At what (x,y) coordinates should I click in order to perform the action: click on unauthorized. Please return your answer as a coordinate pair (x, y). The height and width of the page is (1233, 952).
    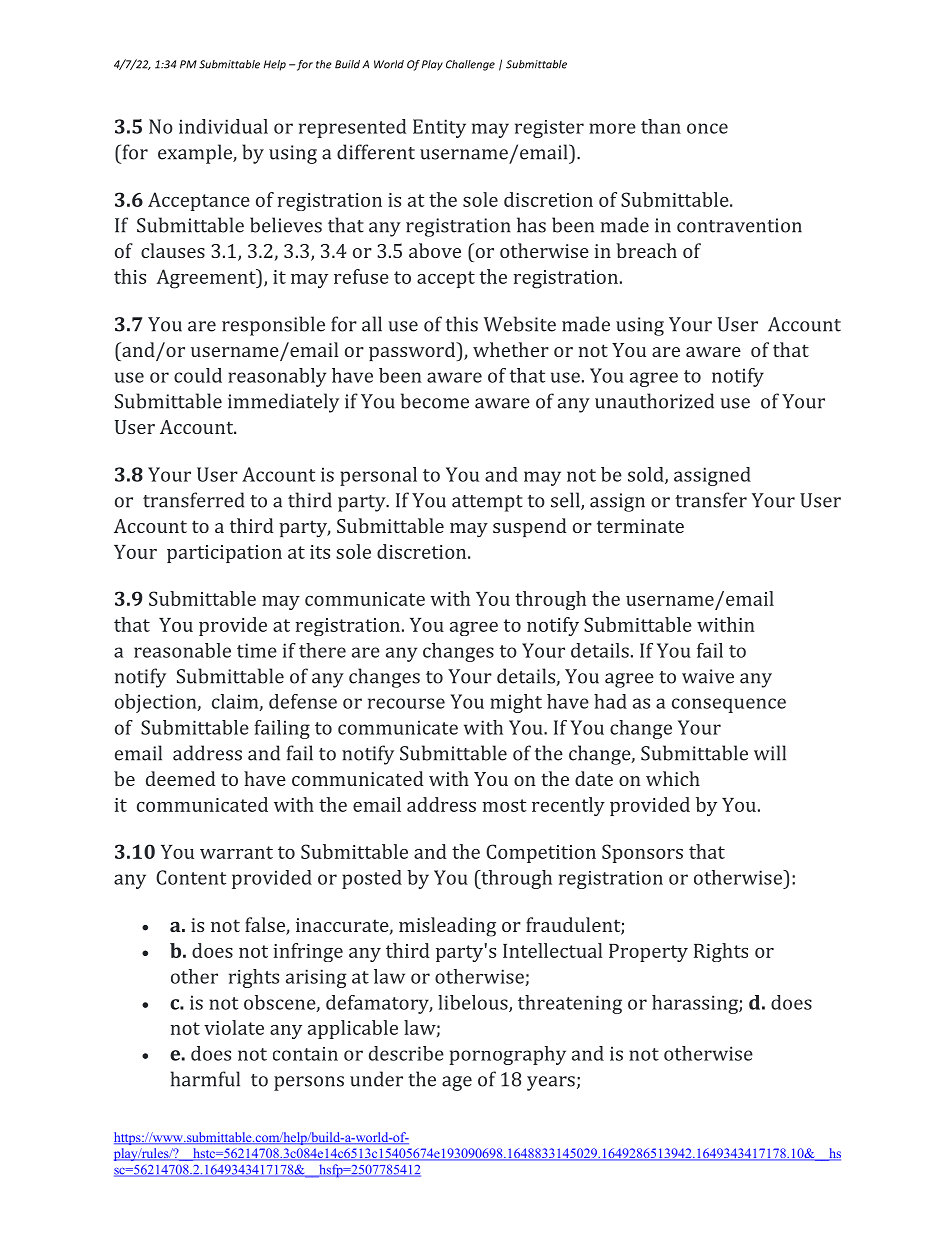
    Looking at the image, I should click on (654, 401).
